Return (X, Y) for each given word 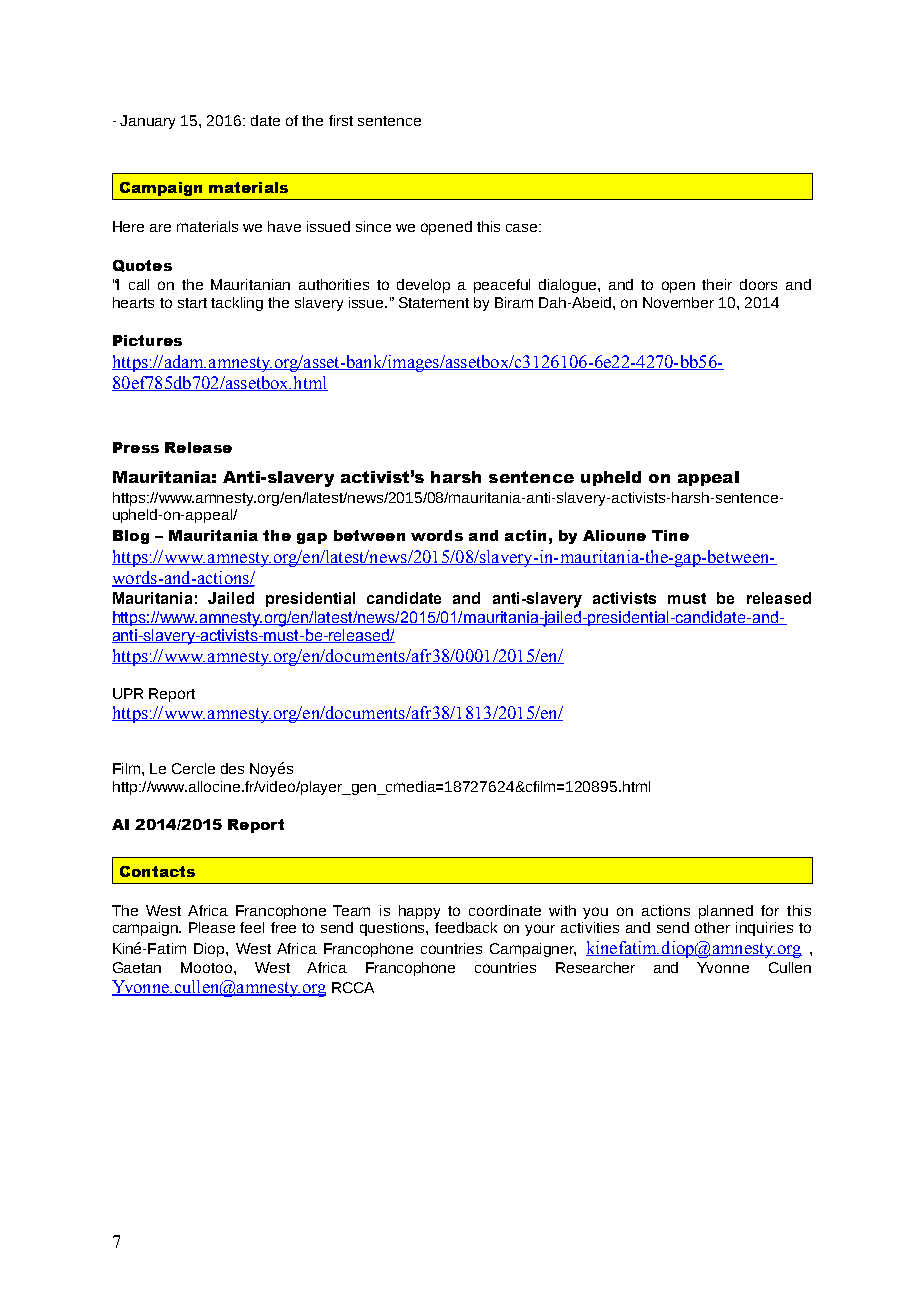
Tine (670, 535)
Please (212, 927)
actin (525, 535)
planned (726, 912)
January (147, 122)
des (232, 768)
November (678, 302)
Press (136, 447)
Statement (434, 302)
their (717, 284)
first (341, 120)
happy (419, 912)
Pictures (147, 340)
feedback (466, 927)
